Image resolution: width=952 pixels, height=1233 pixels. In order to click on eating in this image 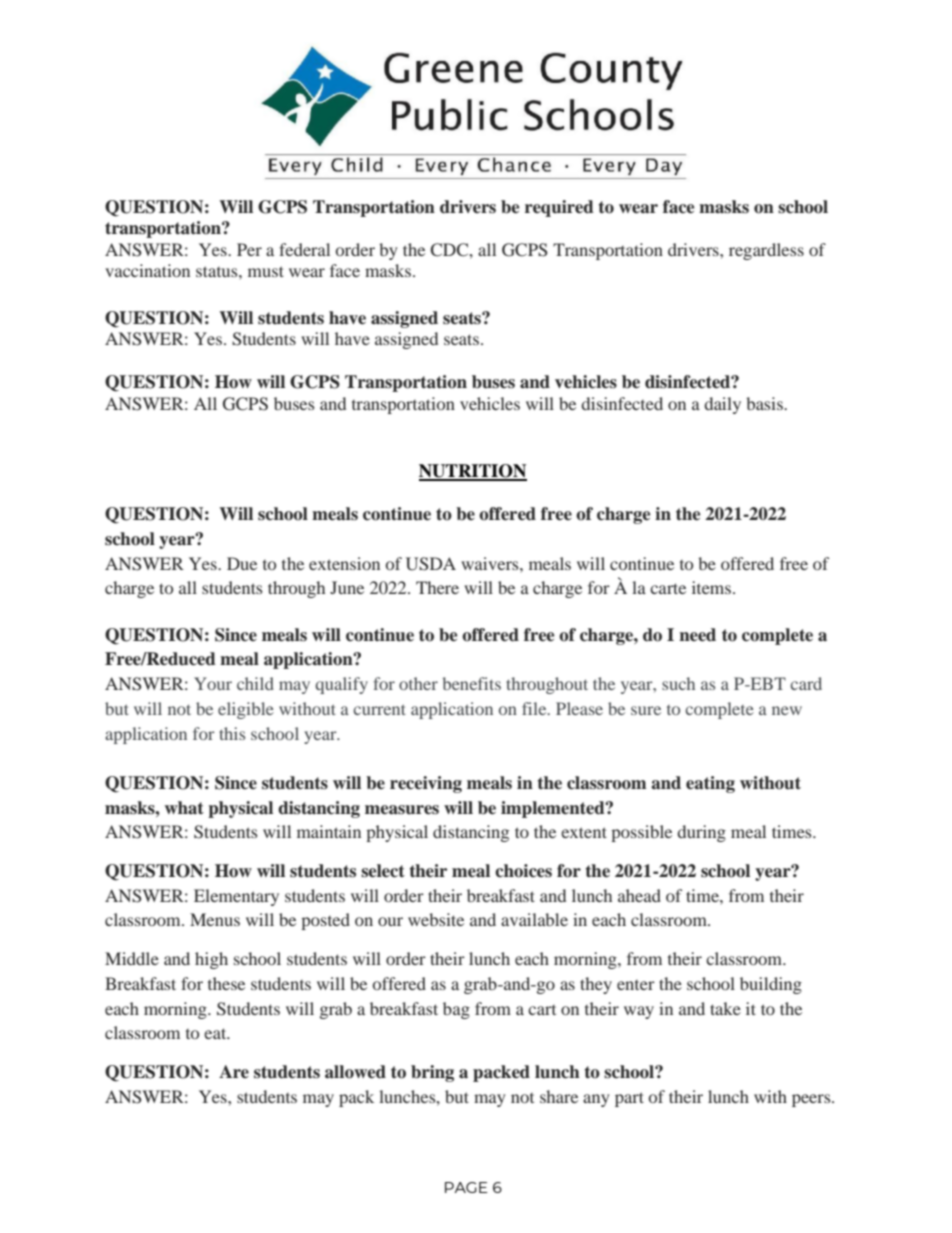, I will do `click(710, 784)`.
